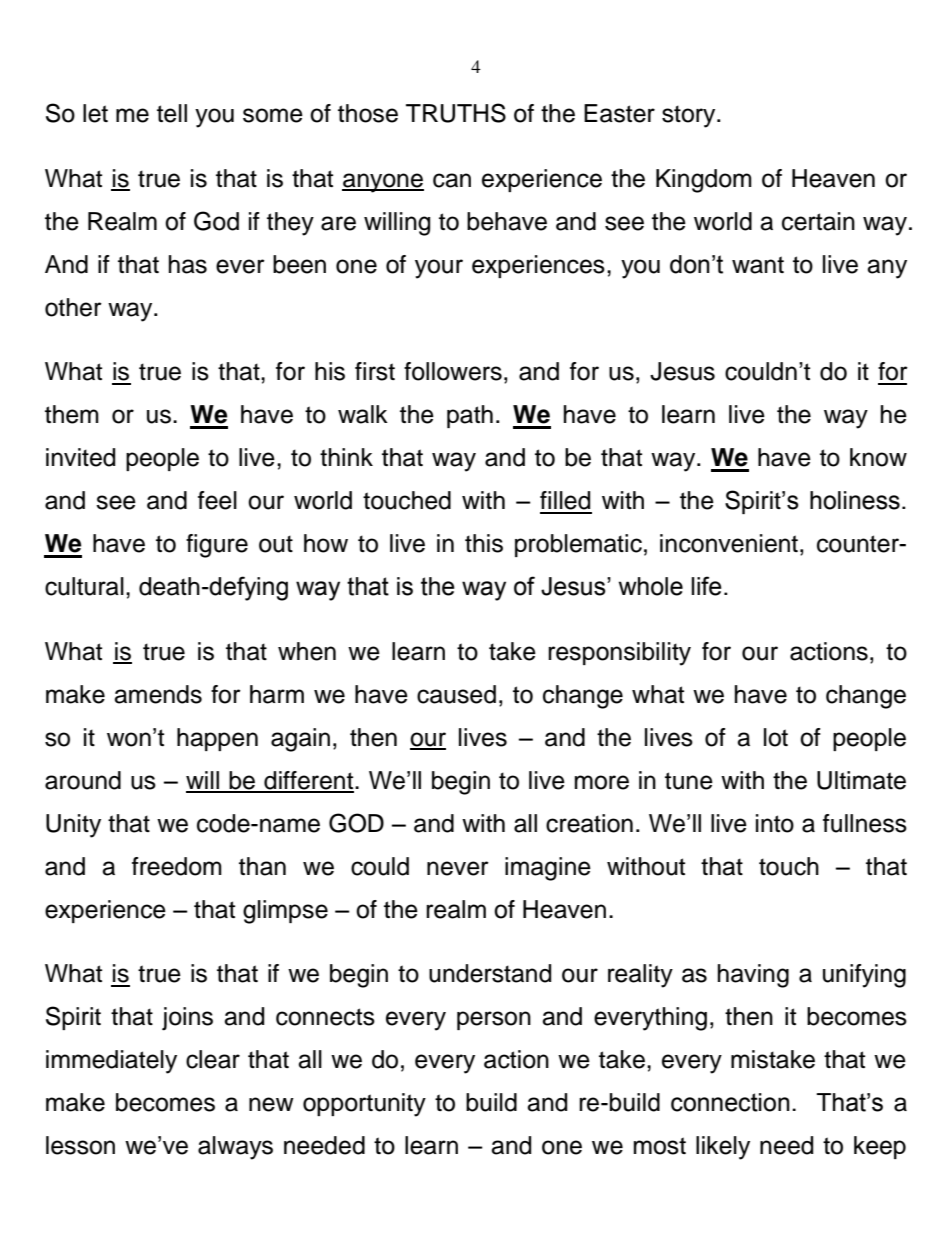 This screenshot has width=952, height=1233. I want to click on amends, so click(158, 694).
